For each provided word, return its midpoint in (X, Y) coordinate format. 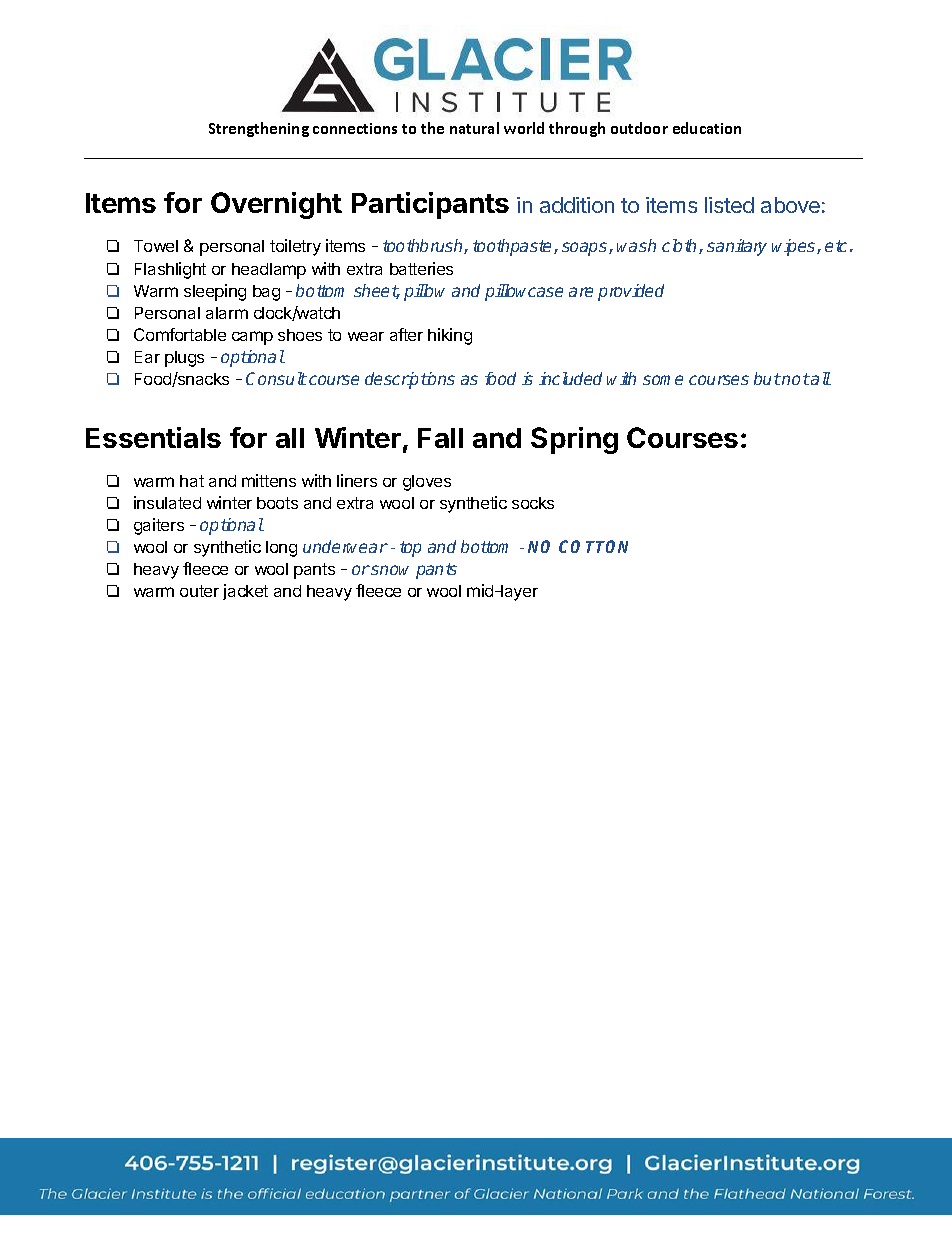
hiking (450, 336)
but (767, 378)
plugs (184, 359)
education (707, 128)
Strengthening (259, 129)
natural (474, 128)
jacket (245, 592)
